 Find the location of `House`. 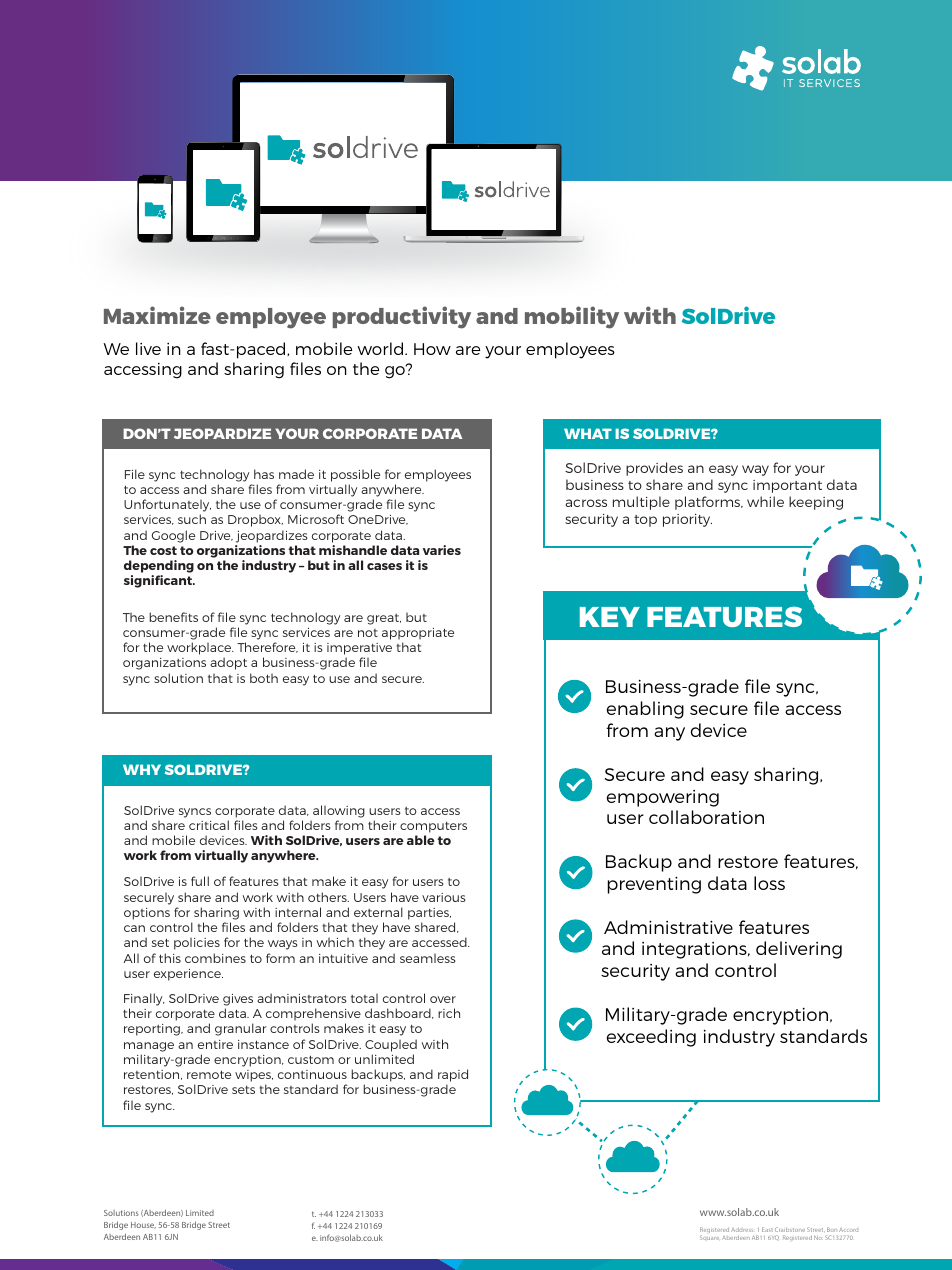

House is located at coordinates (143, 1225).
